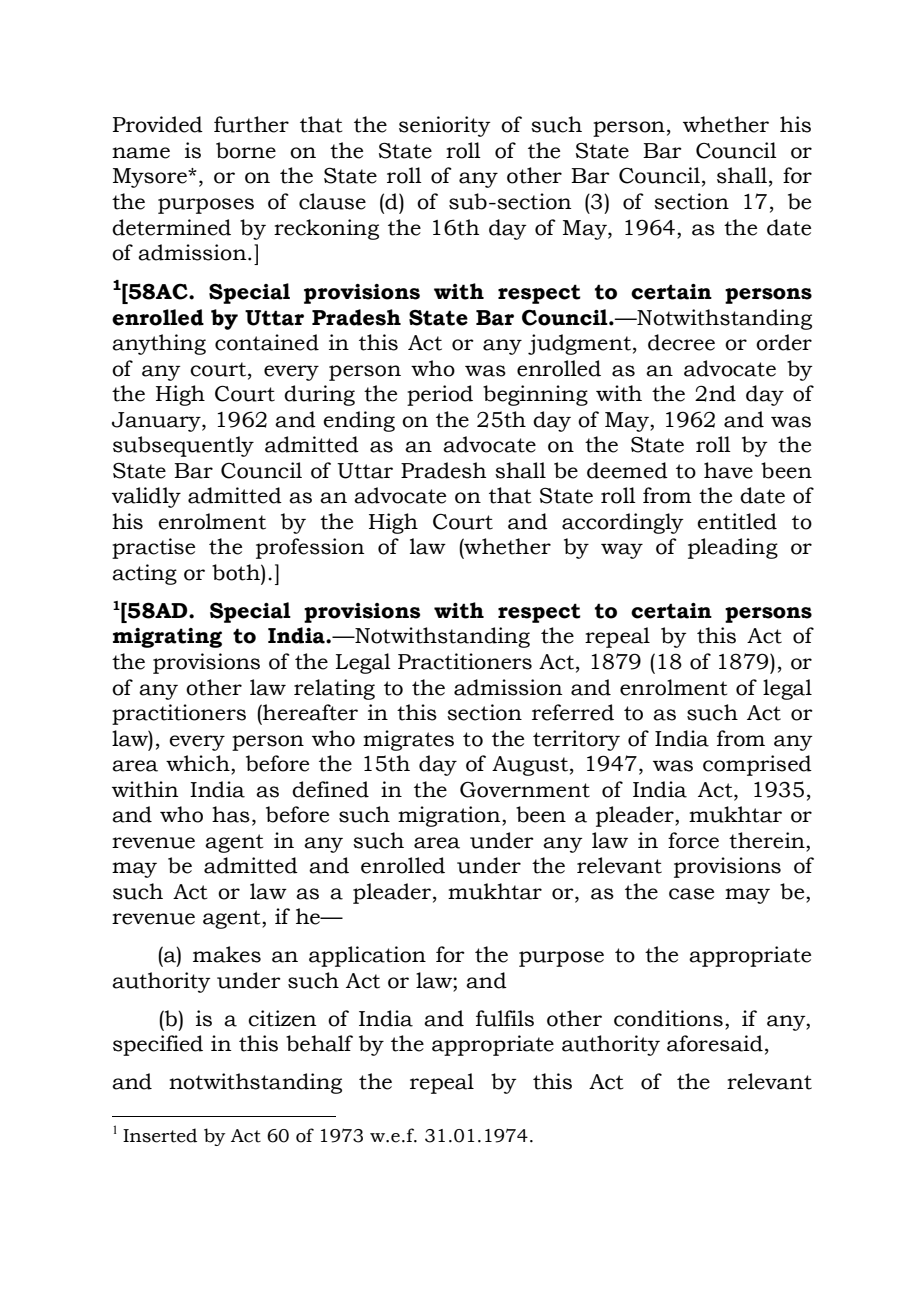  What do you see at coordinates (445, 126) in the screenshot?
I see `seniority` at bounding box center [445, 126].
